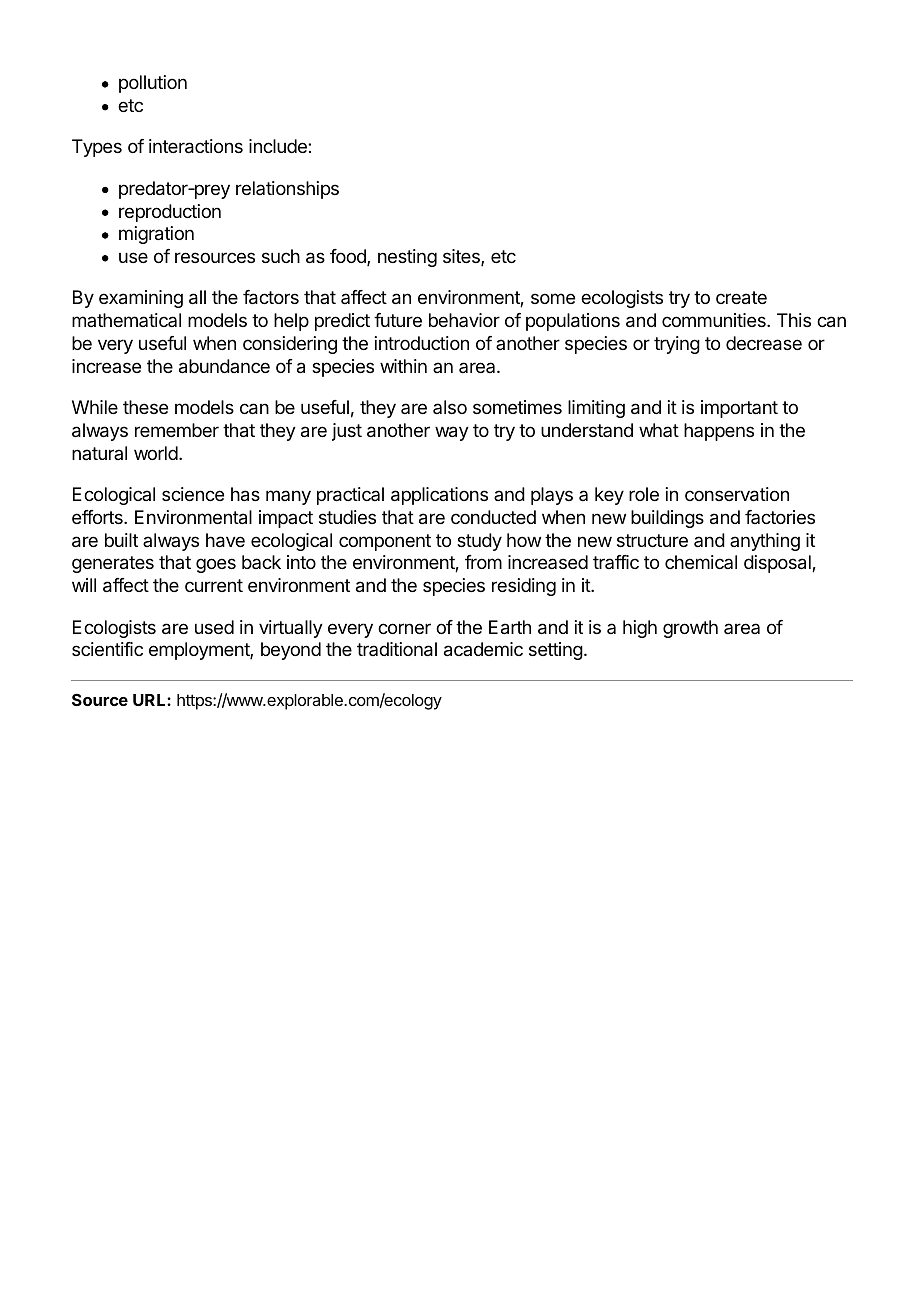 The width and height of the screenshot is (924, 1308). Describe the element at coordinates (462, 257) in the screenshot. I see `sites` at that location.
